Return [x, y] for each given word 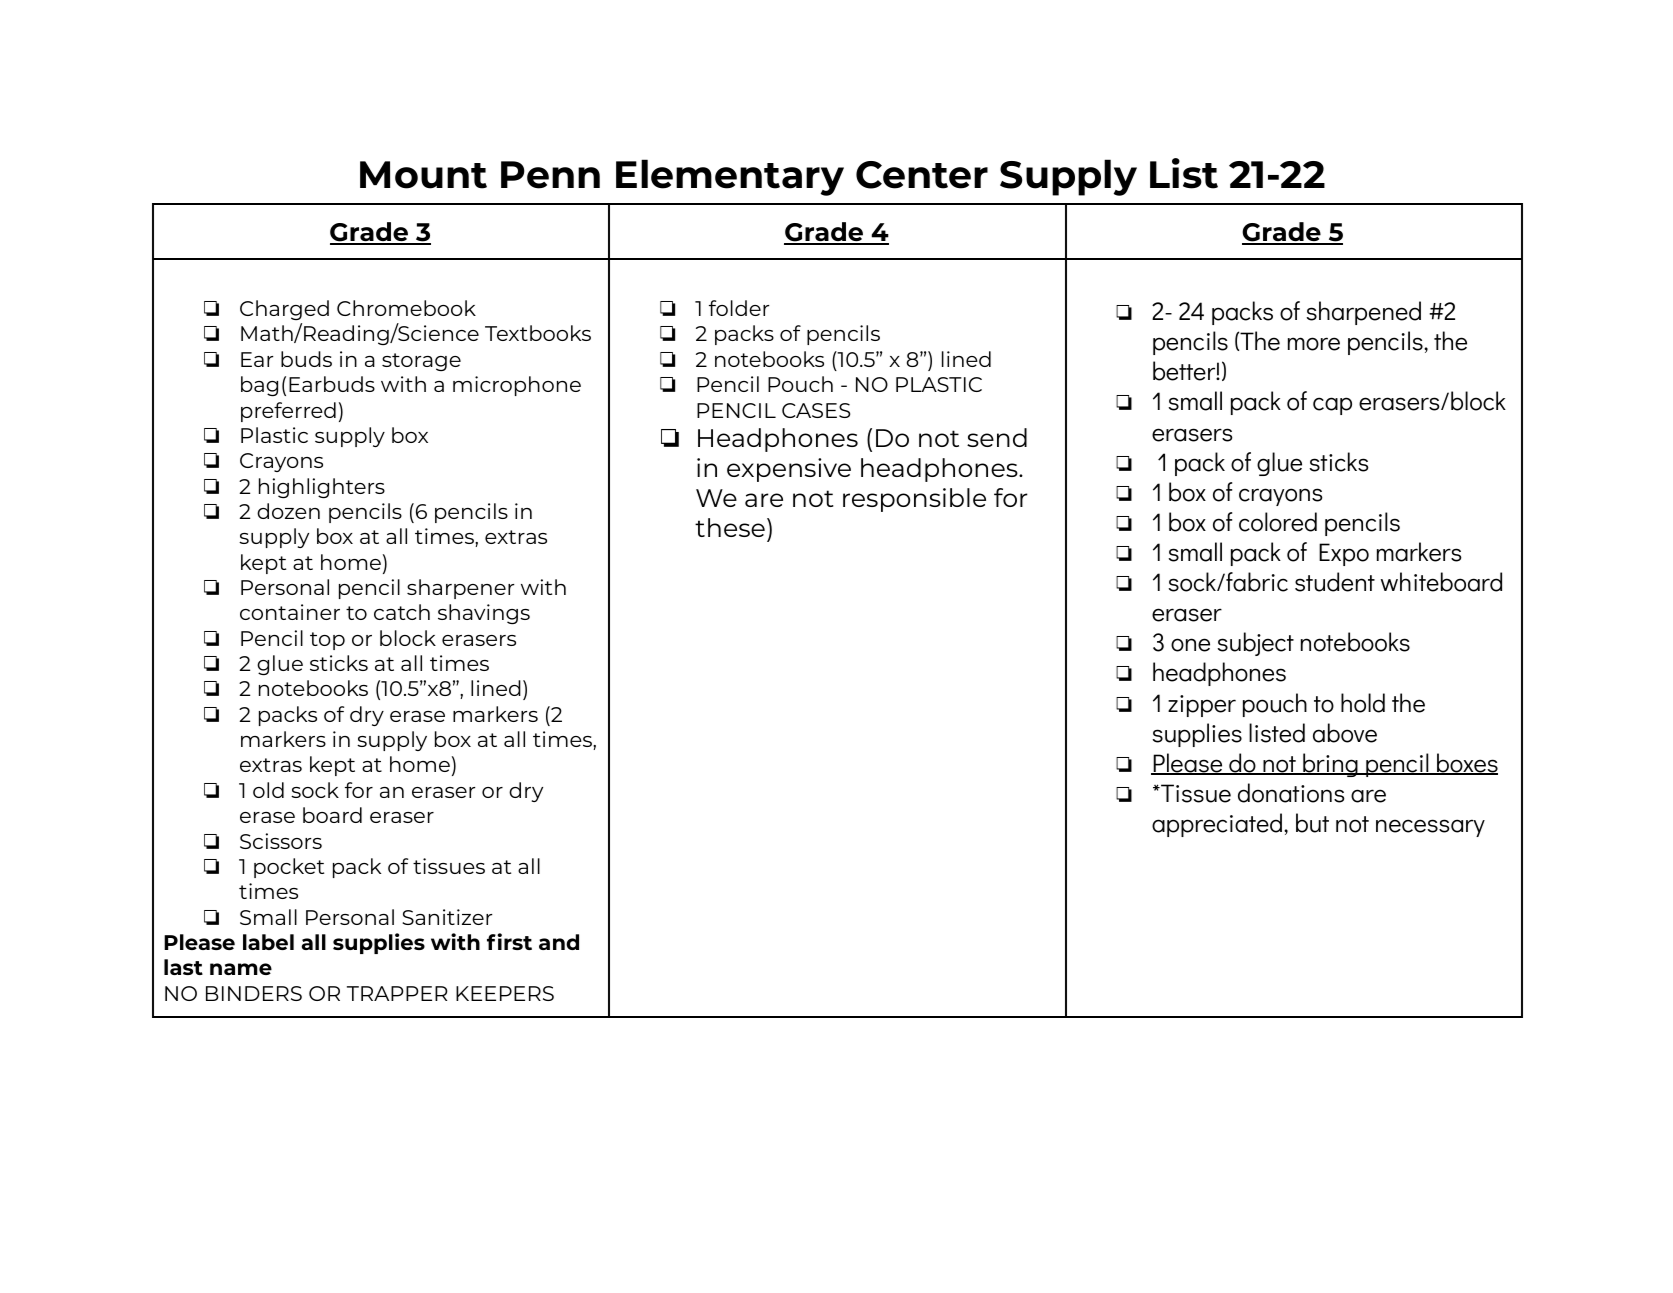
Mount [423, 175]
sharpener [460, 589]
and [559, 942]
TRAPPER [397, 993]
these [730, 527]
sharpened [1363, 313]
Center [922, 175]
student [1335, 582]
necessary [1430, 828]
